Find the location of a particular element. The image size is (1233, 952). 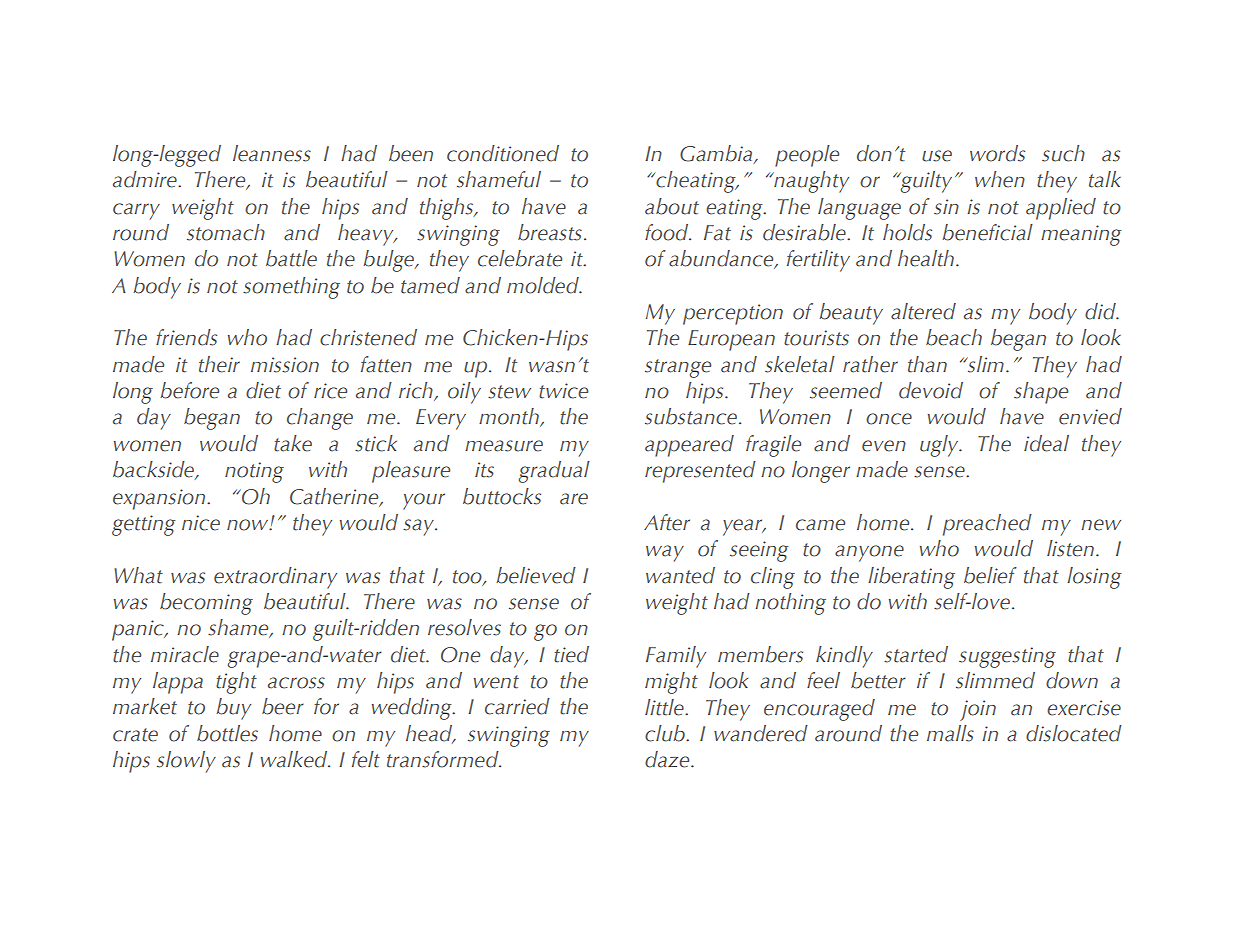

belief is located at coordinates (990, 575).
